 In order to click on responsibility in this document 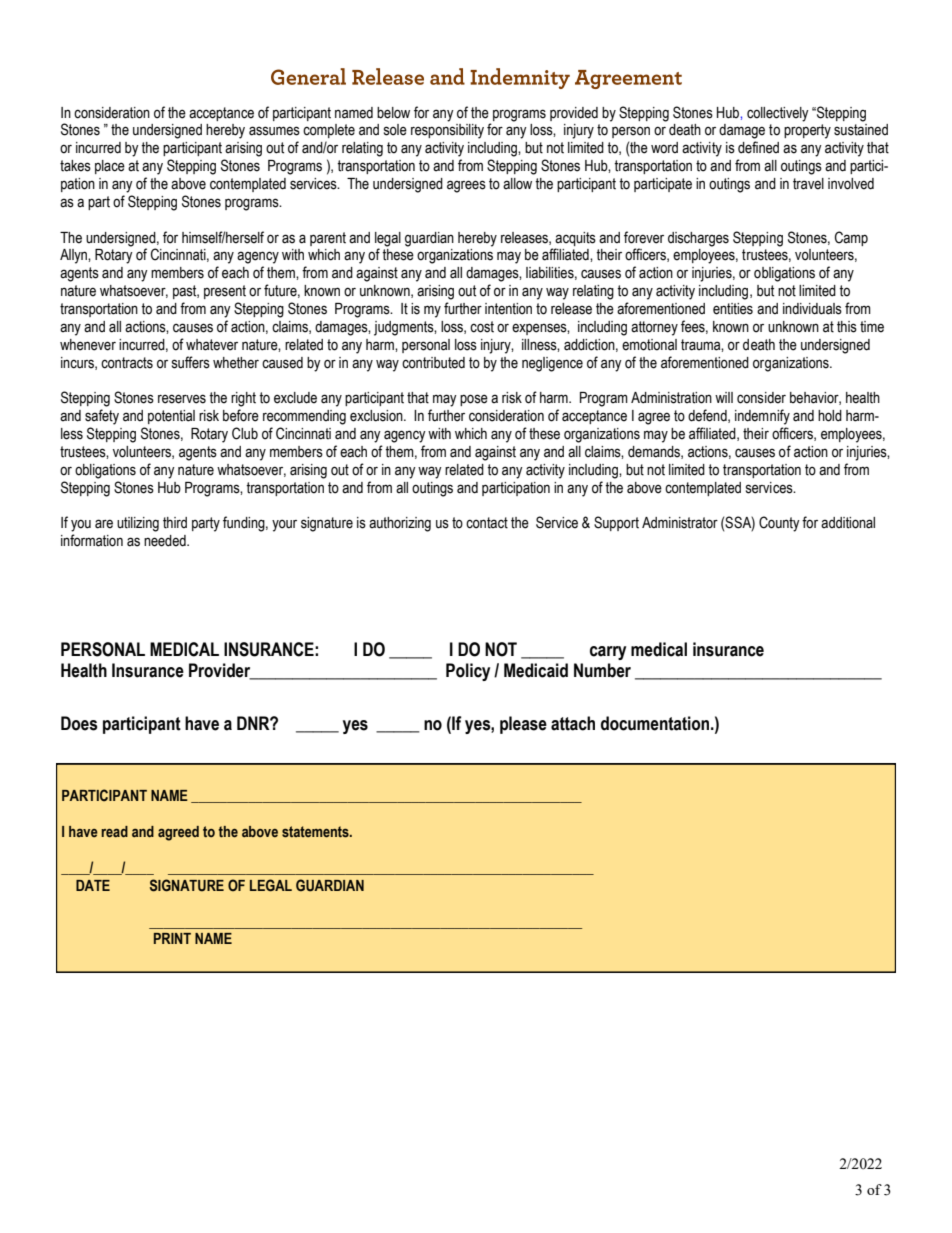, I will do `click(447, 131)`.
